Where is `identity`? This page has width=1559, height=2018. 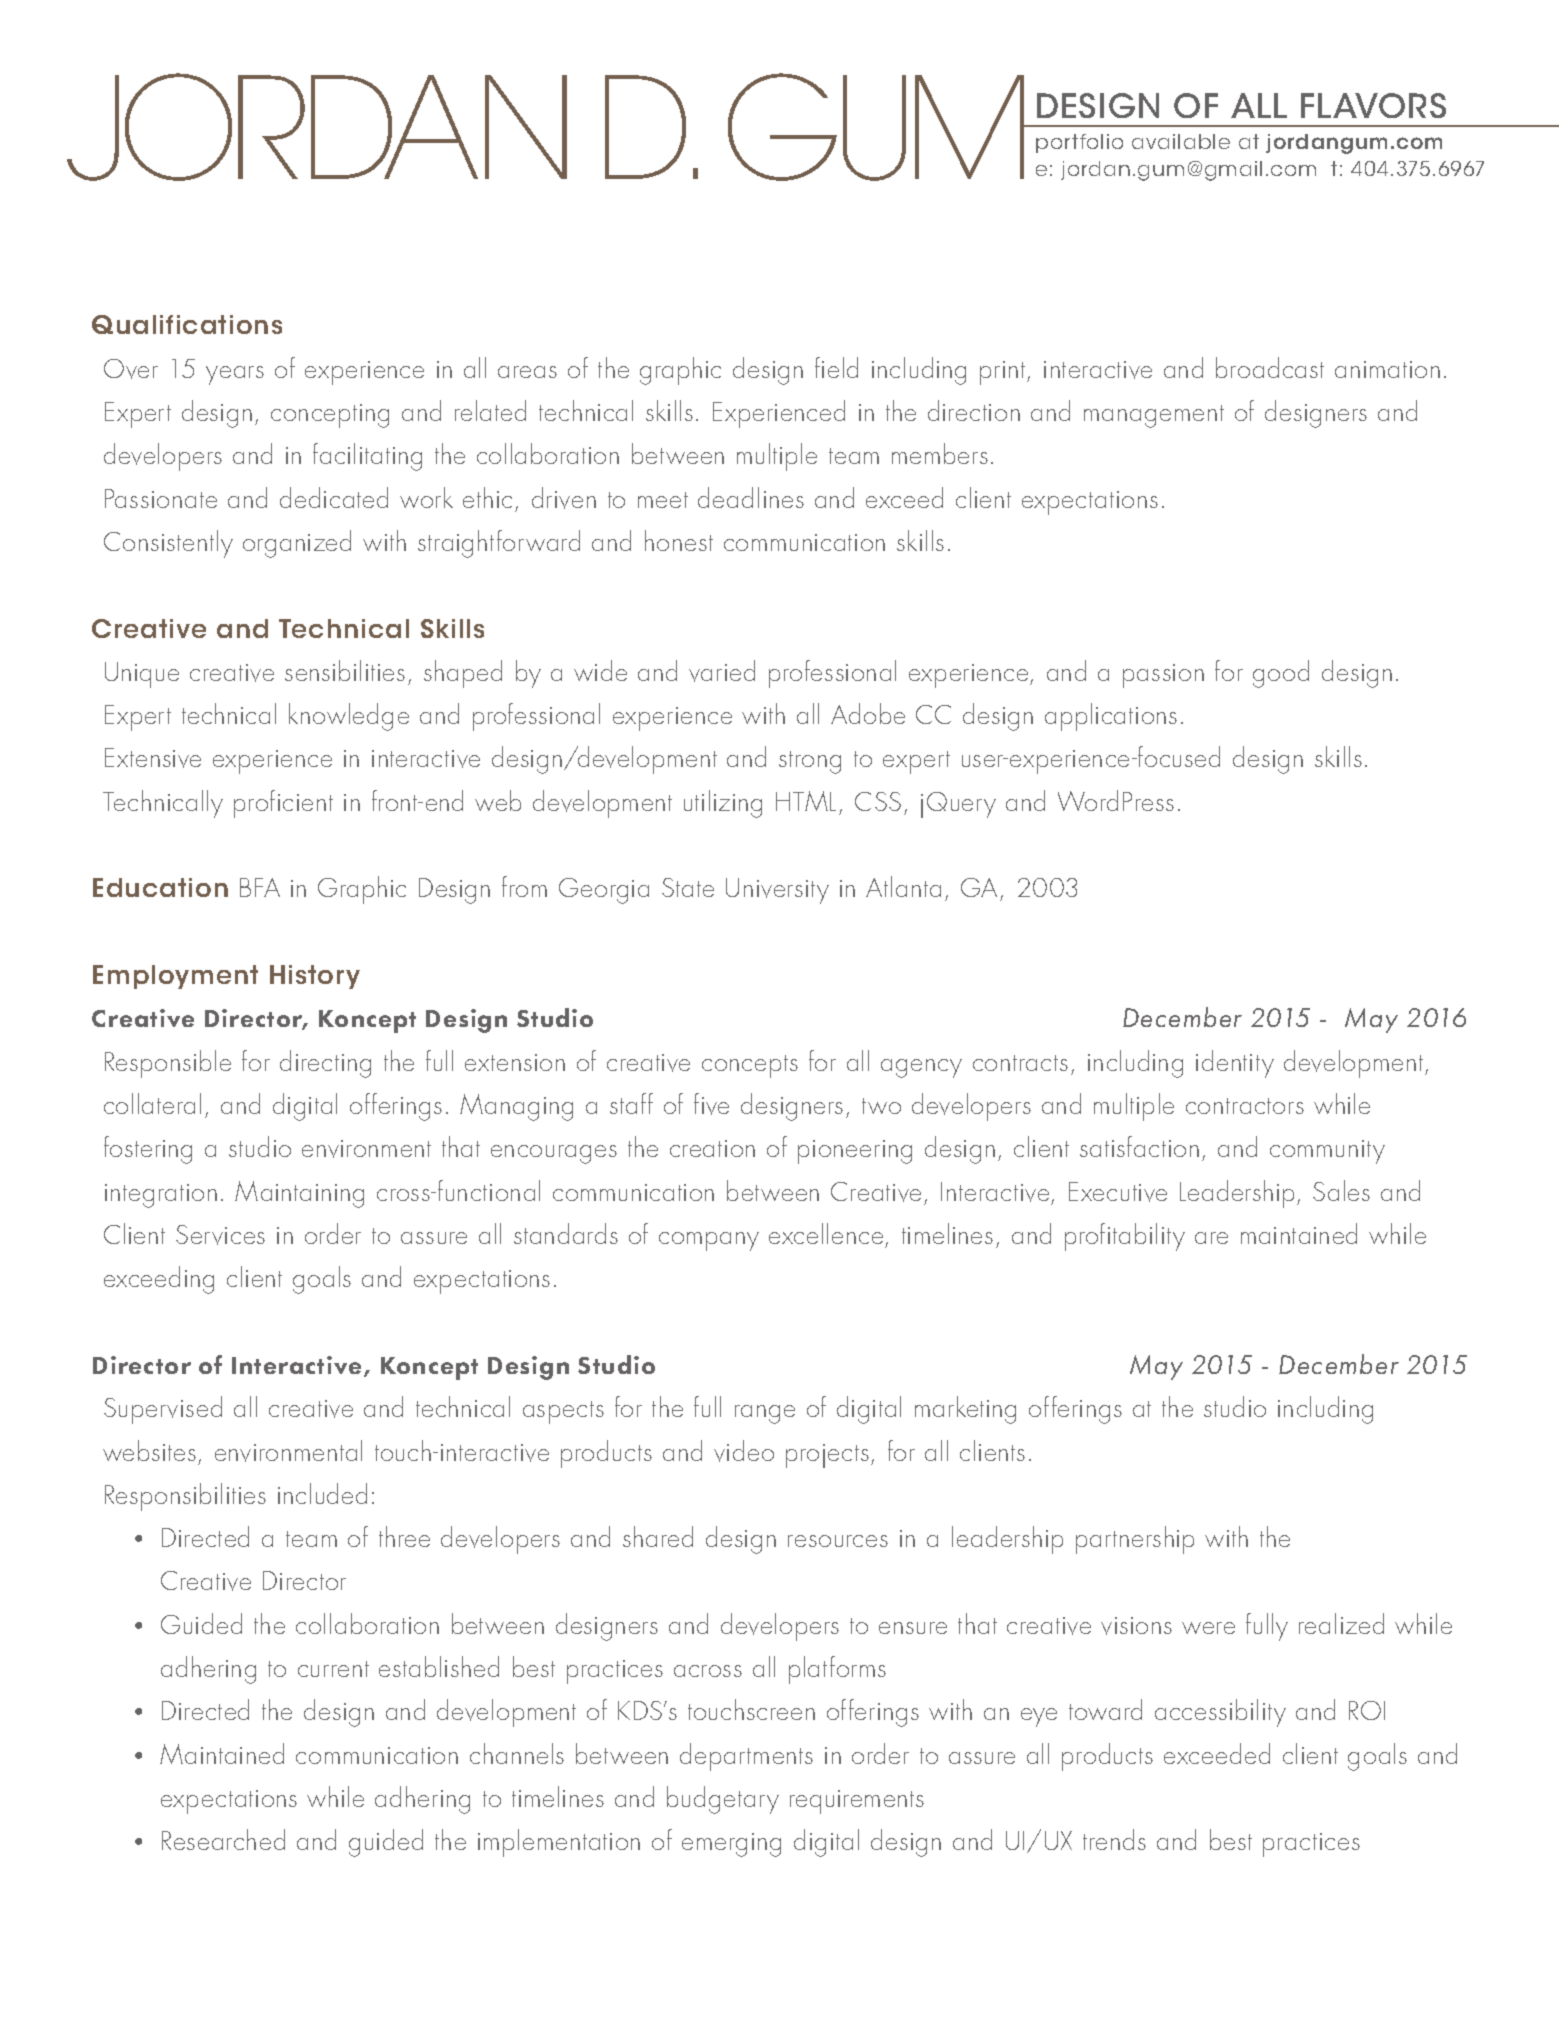 identity is located at coordinates (1235, 1064).
